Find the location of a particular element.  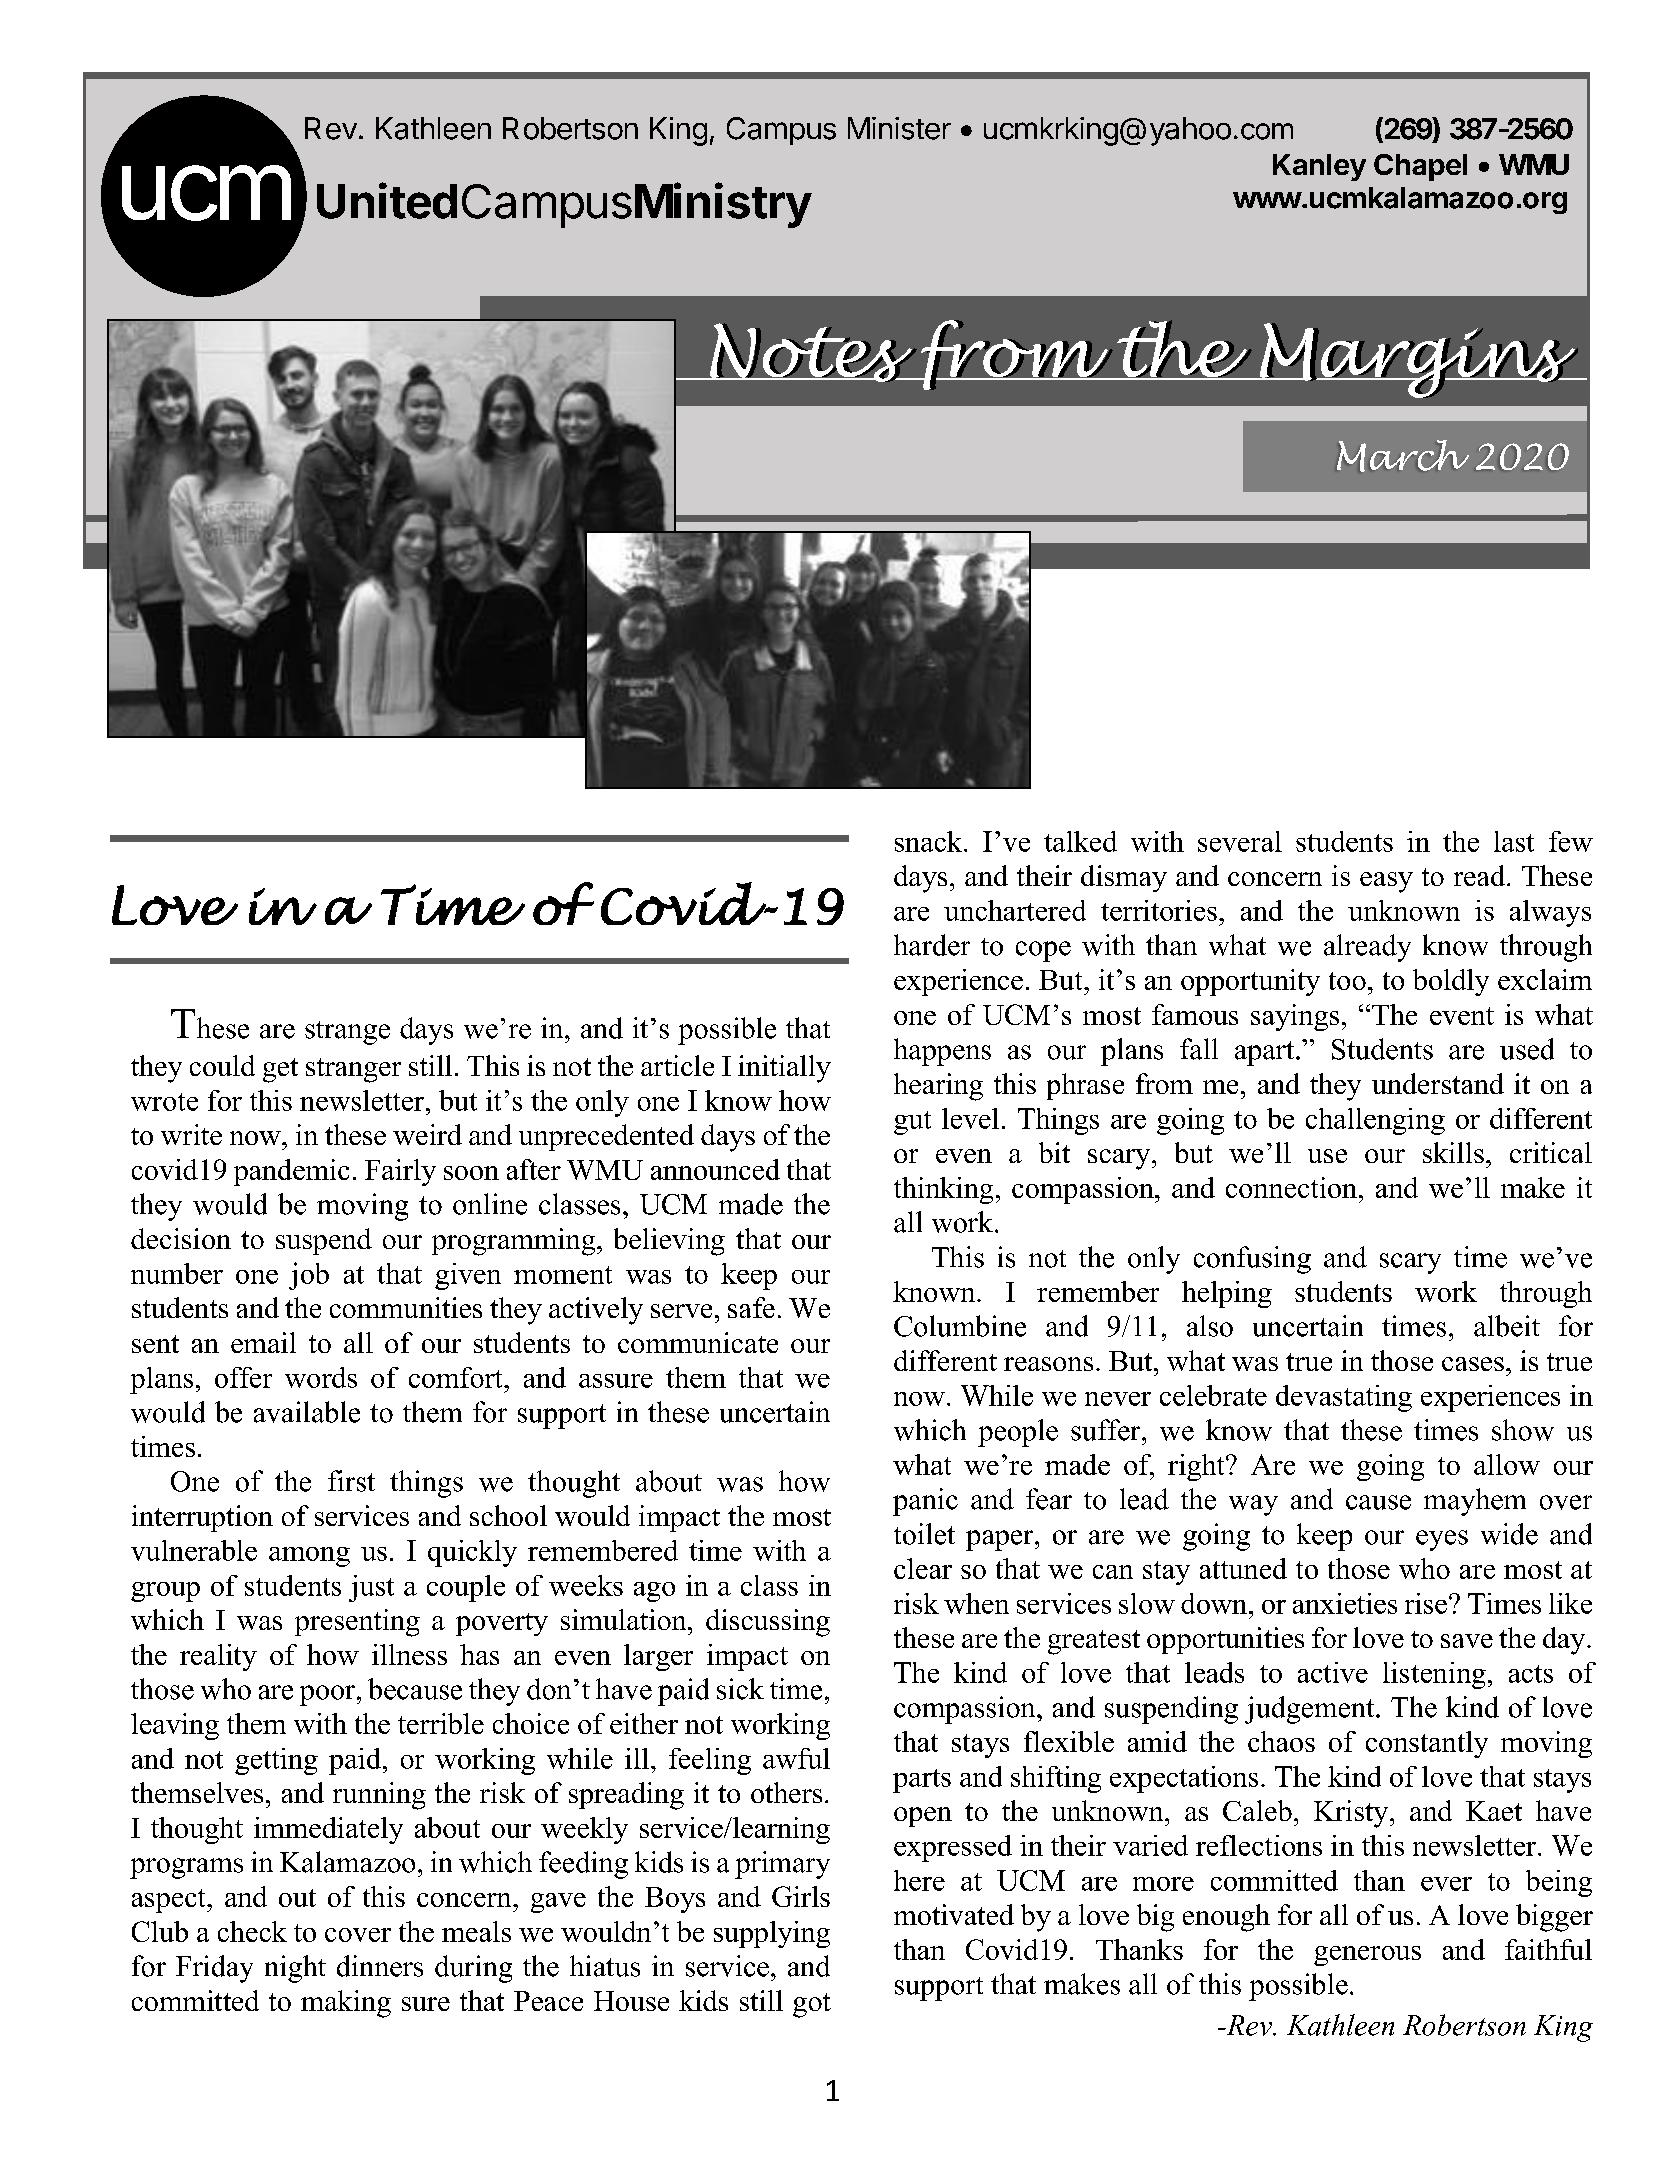

understand is located at coordinates (1438, 1083).
